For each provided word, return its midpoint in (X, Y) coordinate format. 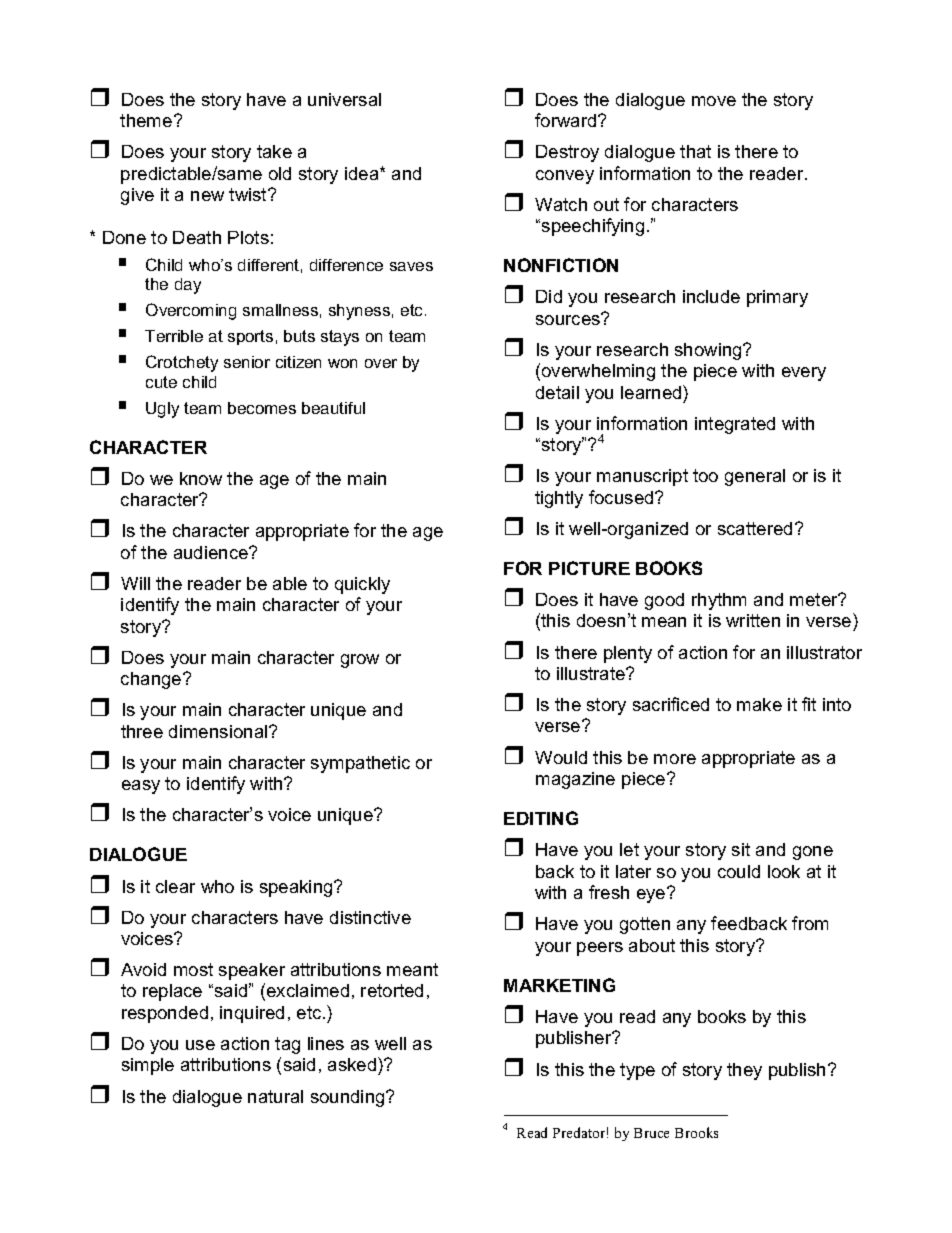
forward (567, 120)
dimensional (219, 731)
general (755, 477)
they (744, 1071)
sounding (349, 1098)
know (201, 478)
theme (147, 120)
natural (275, 1096)
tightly (559, 499)
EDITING (541, 818)
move (714, 101)
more (675, 759)
